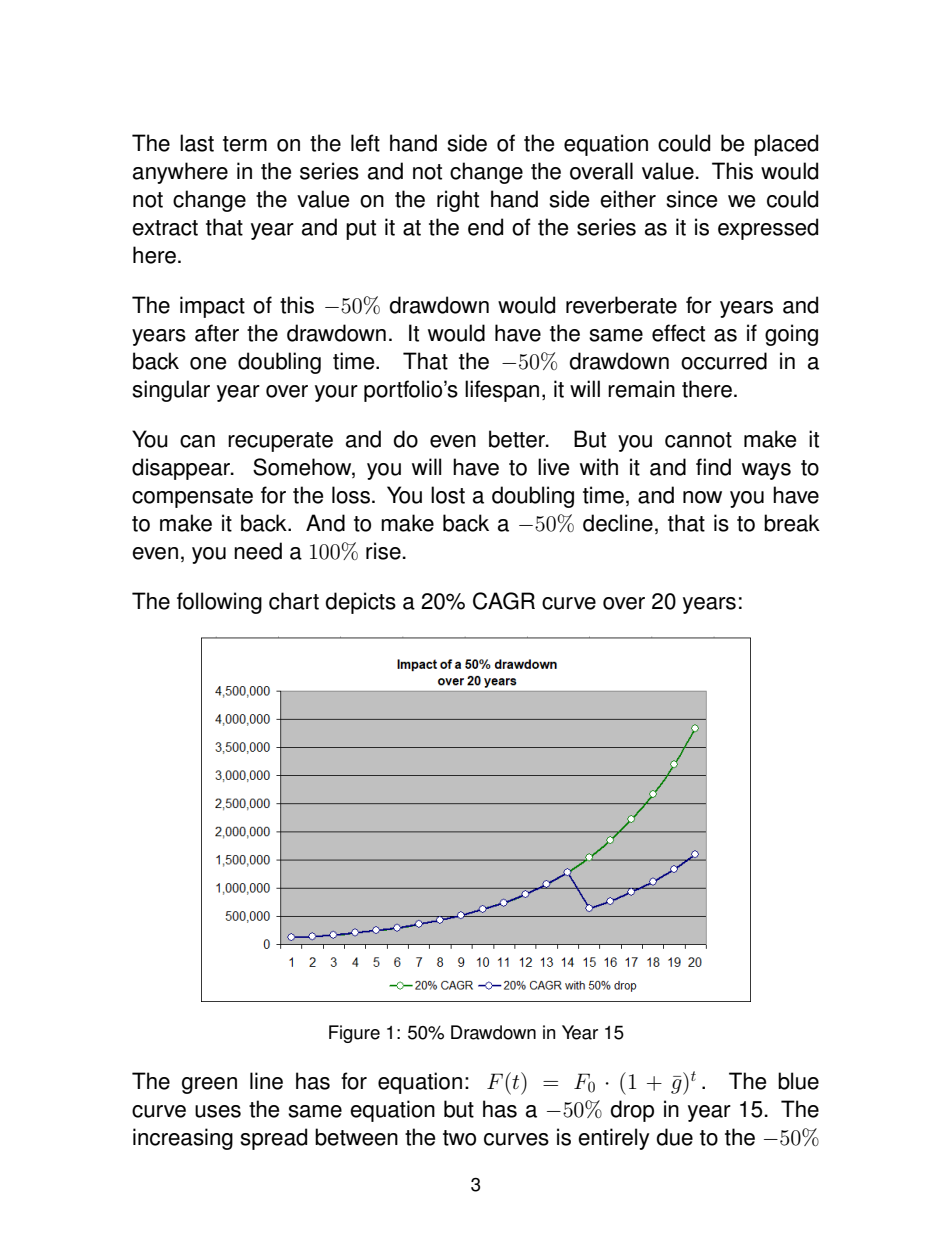 The height and width of the screenshot is (1233, 952). Describe the element at coordinates (219, 603) in the screenshot. I see `following` at that location.
